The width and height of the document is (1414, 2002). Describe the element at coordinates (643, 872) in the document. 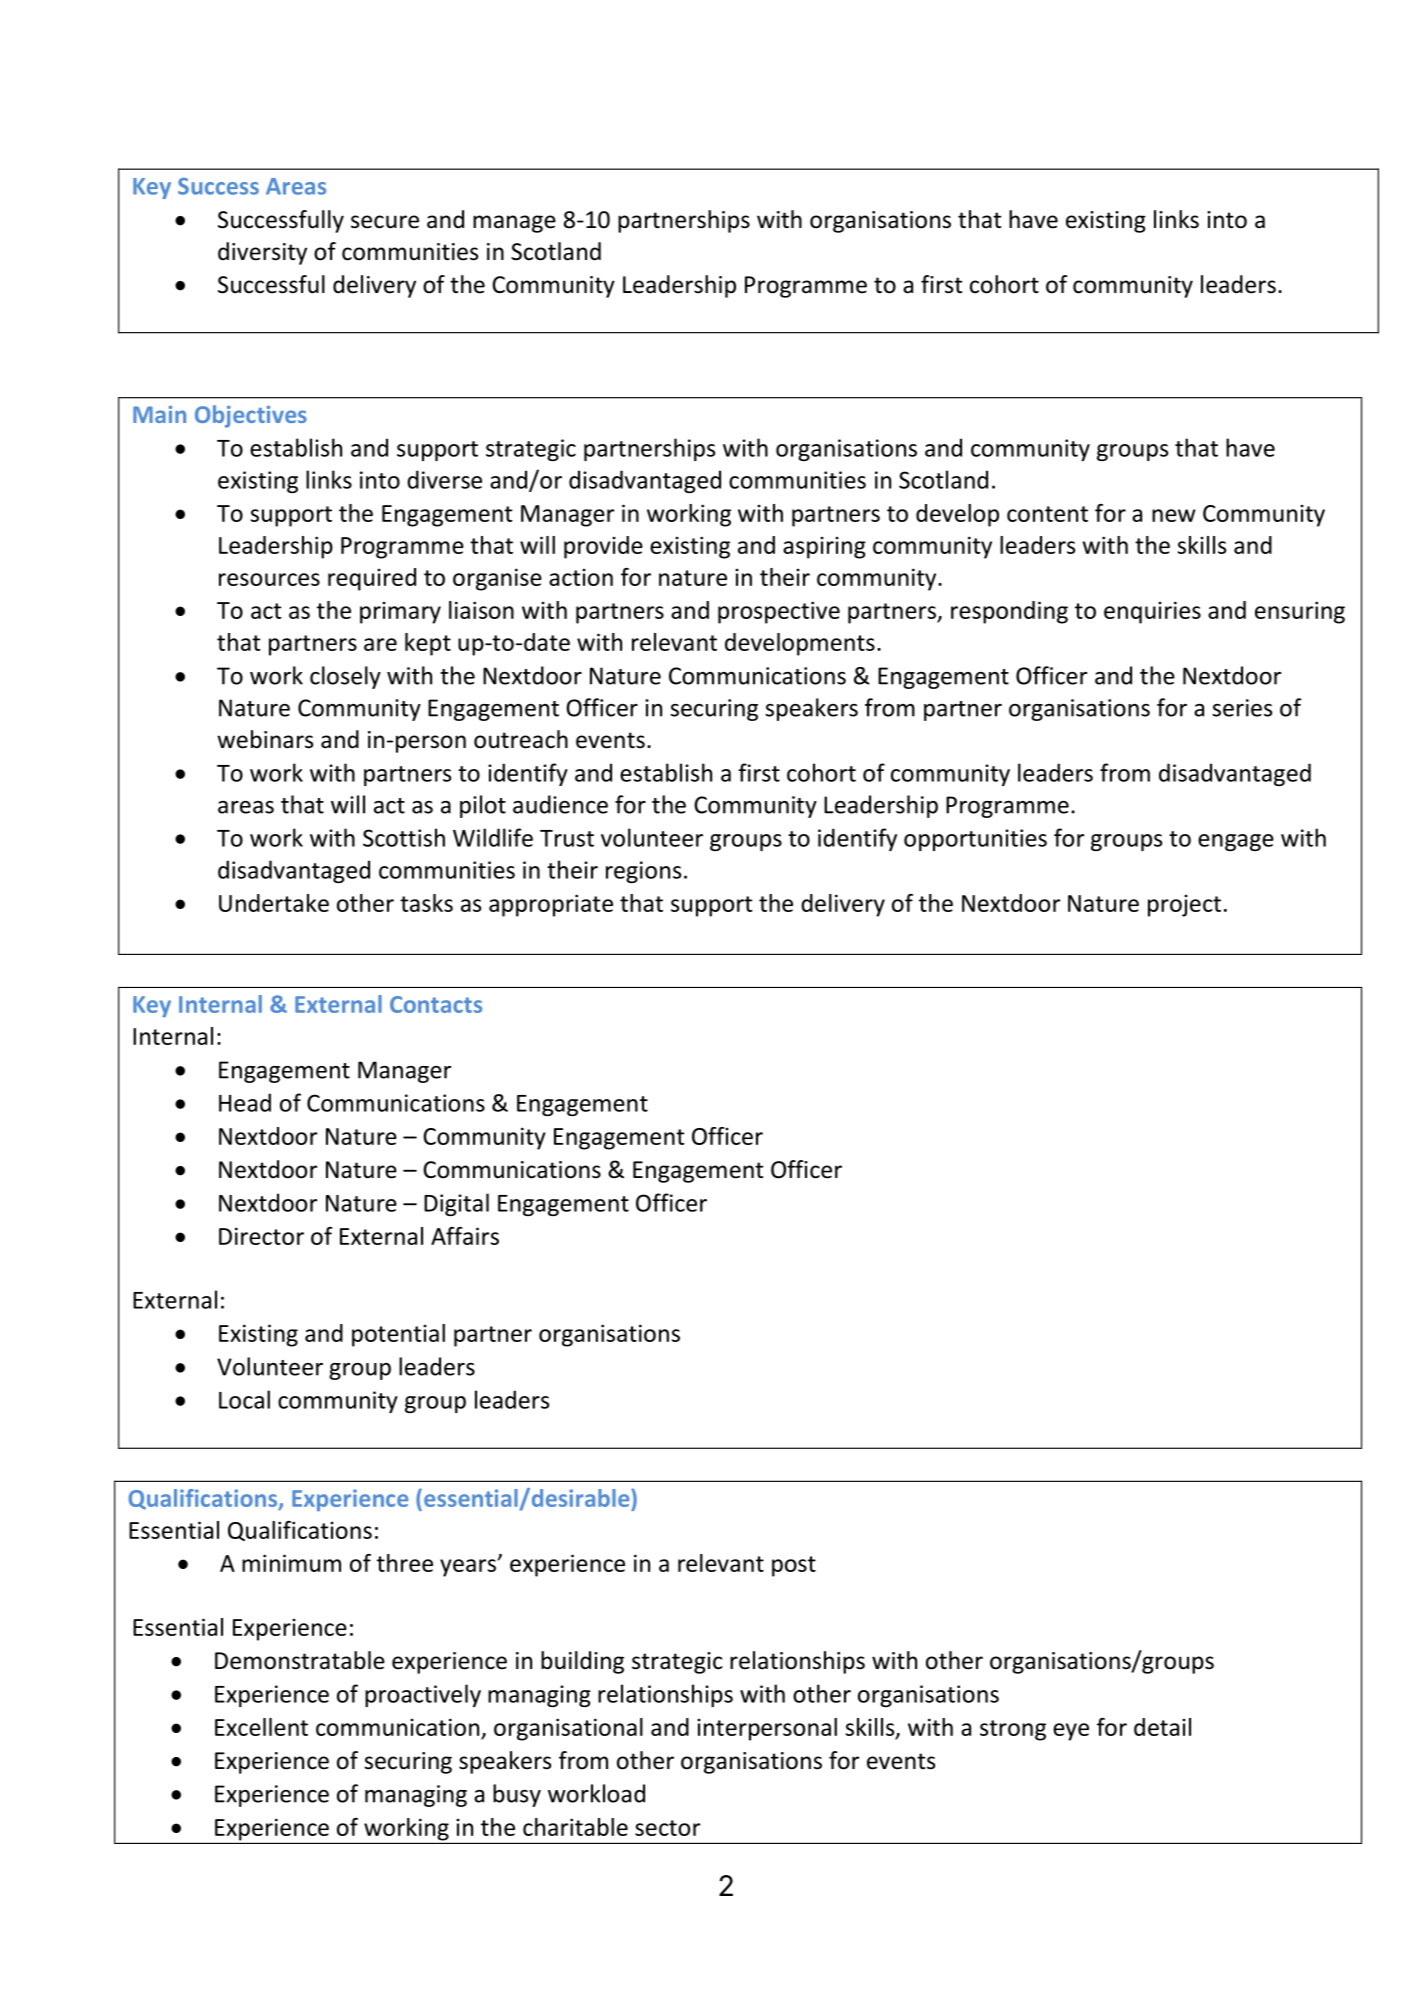

I see `regions` at that location.
